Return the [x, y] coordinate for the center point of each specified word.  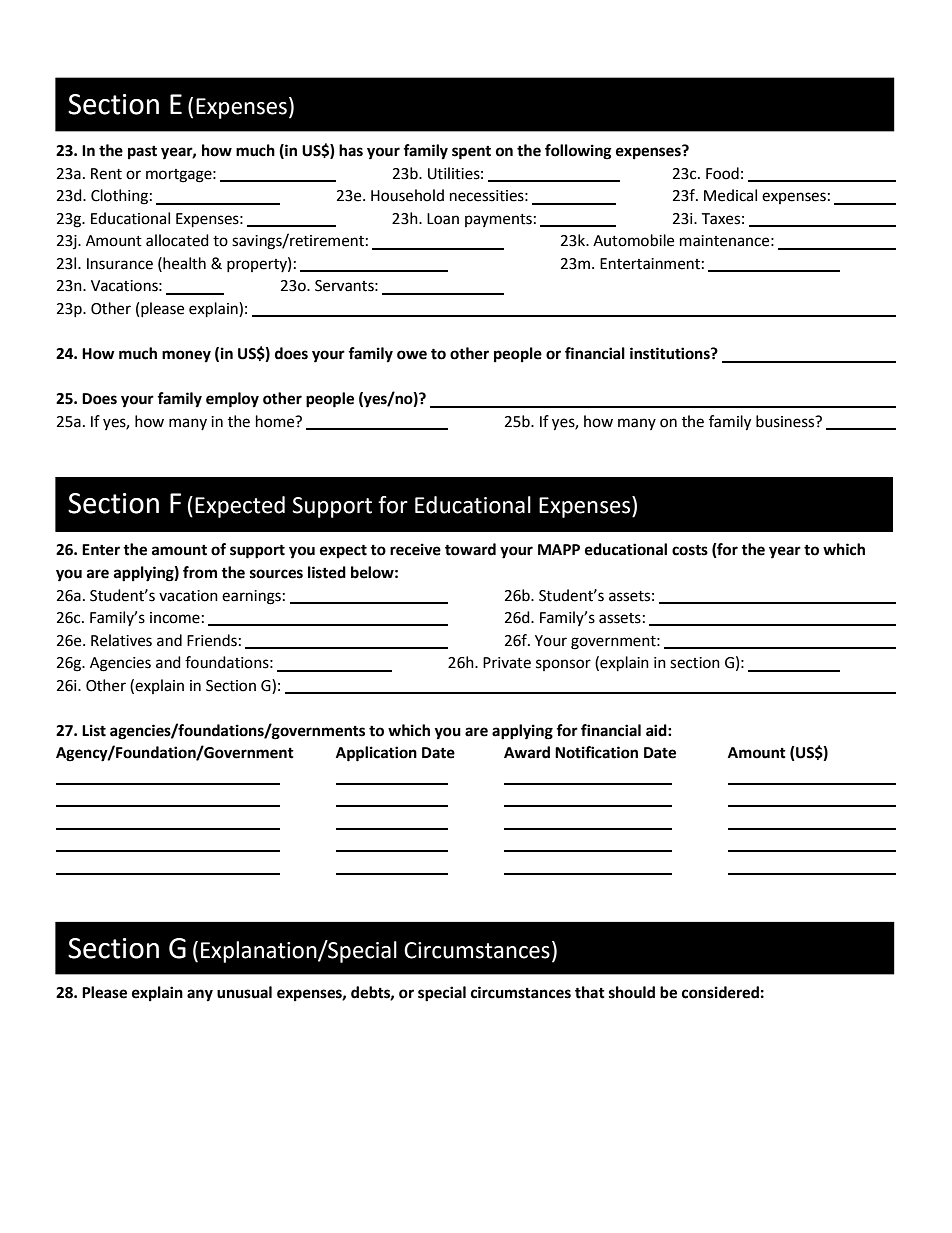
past [142, 153]
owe [412, 355]
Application [376, 754]
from [200, 572]
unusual [244, 992]
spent [471, 153]
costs [690, 550]
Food [722, 173]
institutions [671, 353]
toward [470, 549]
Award [527, 752]
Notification [596, 752]
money [186, 356]
